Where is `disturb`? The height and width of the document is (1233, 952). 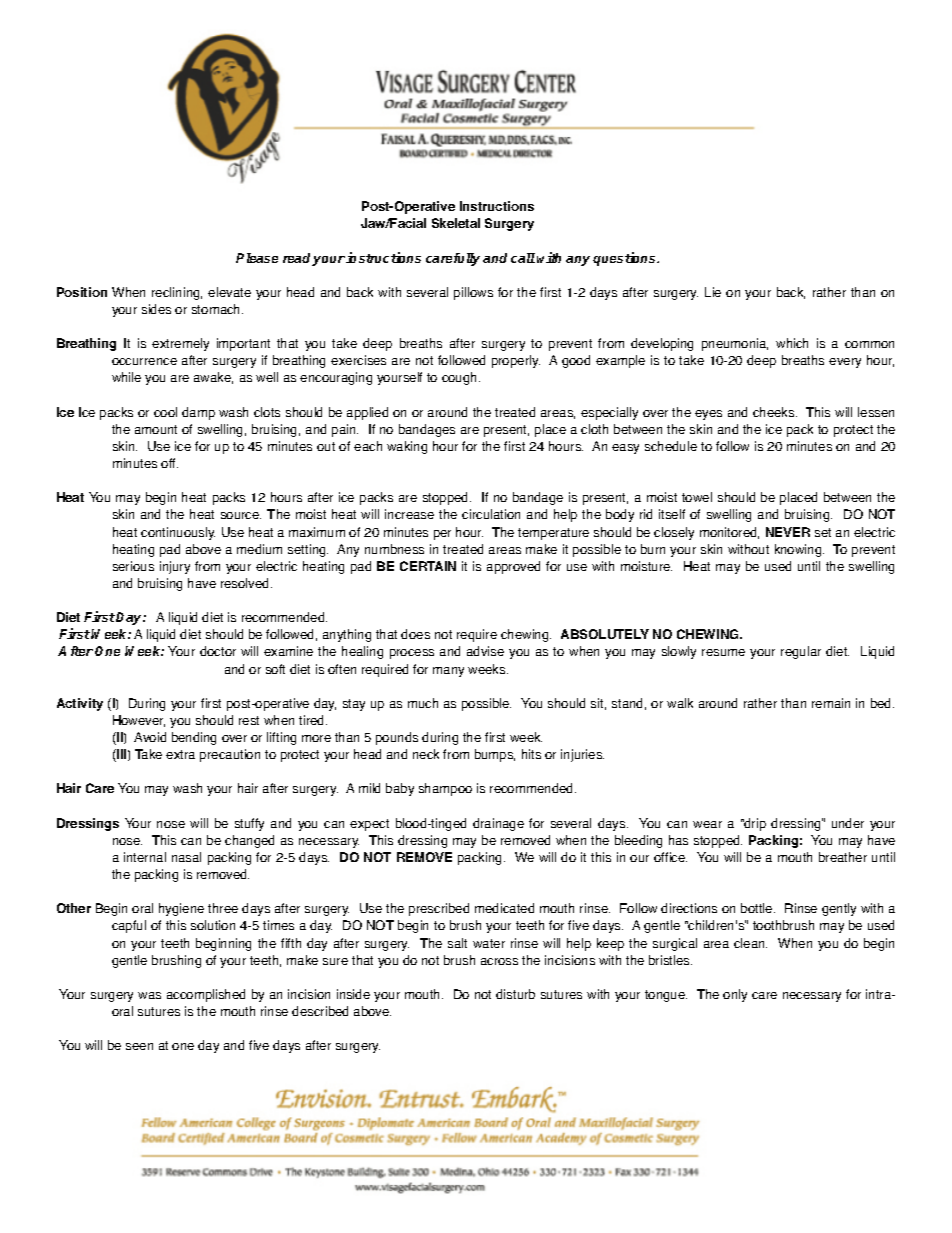 disturb is located at coordinates (515, 994).
